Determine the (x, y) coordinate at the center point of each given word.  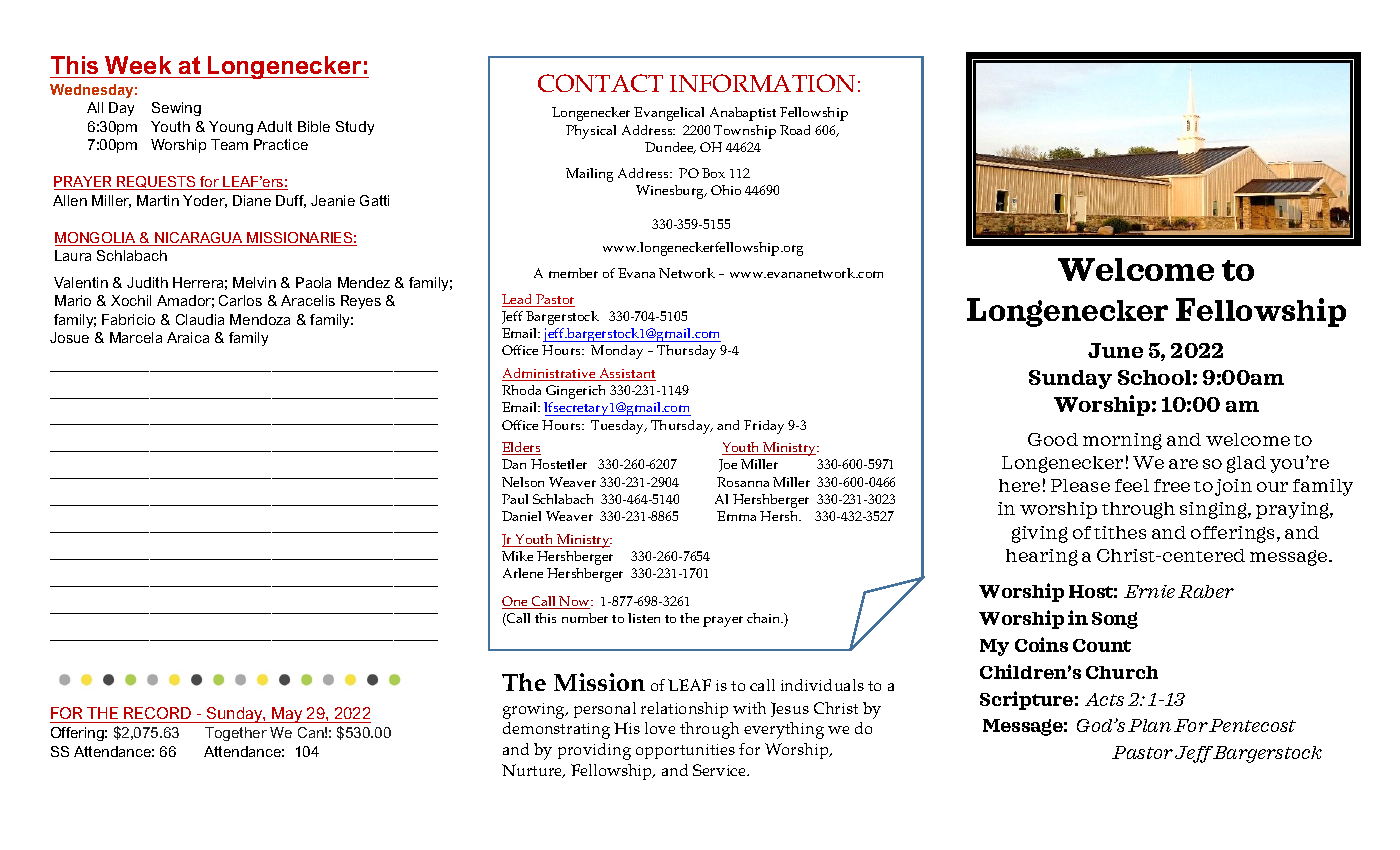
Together (236, 734)
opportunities (685, 751)
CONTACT (600, 83)
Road (795, 130)
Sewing (176, 109)
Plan (1149, 725)
